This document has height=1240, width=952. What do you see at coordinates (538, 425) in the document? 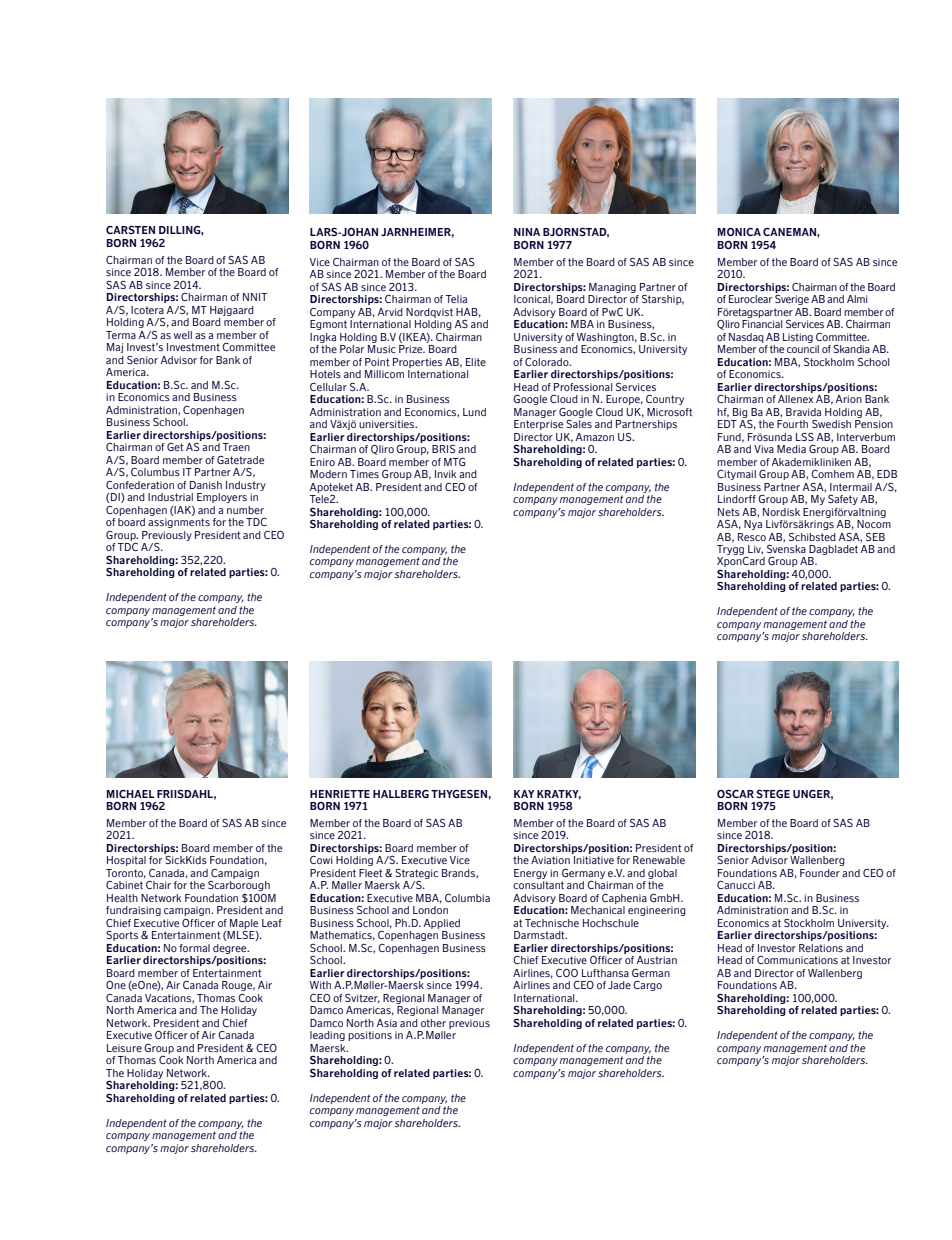
I see `Enterprise` at bounding box center [538, 425].
